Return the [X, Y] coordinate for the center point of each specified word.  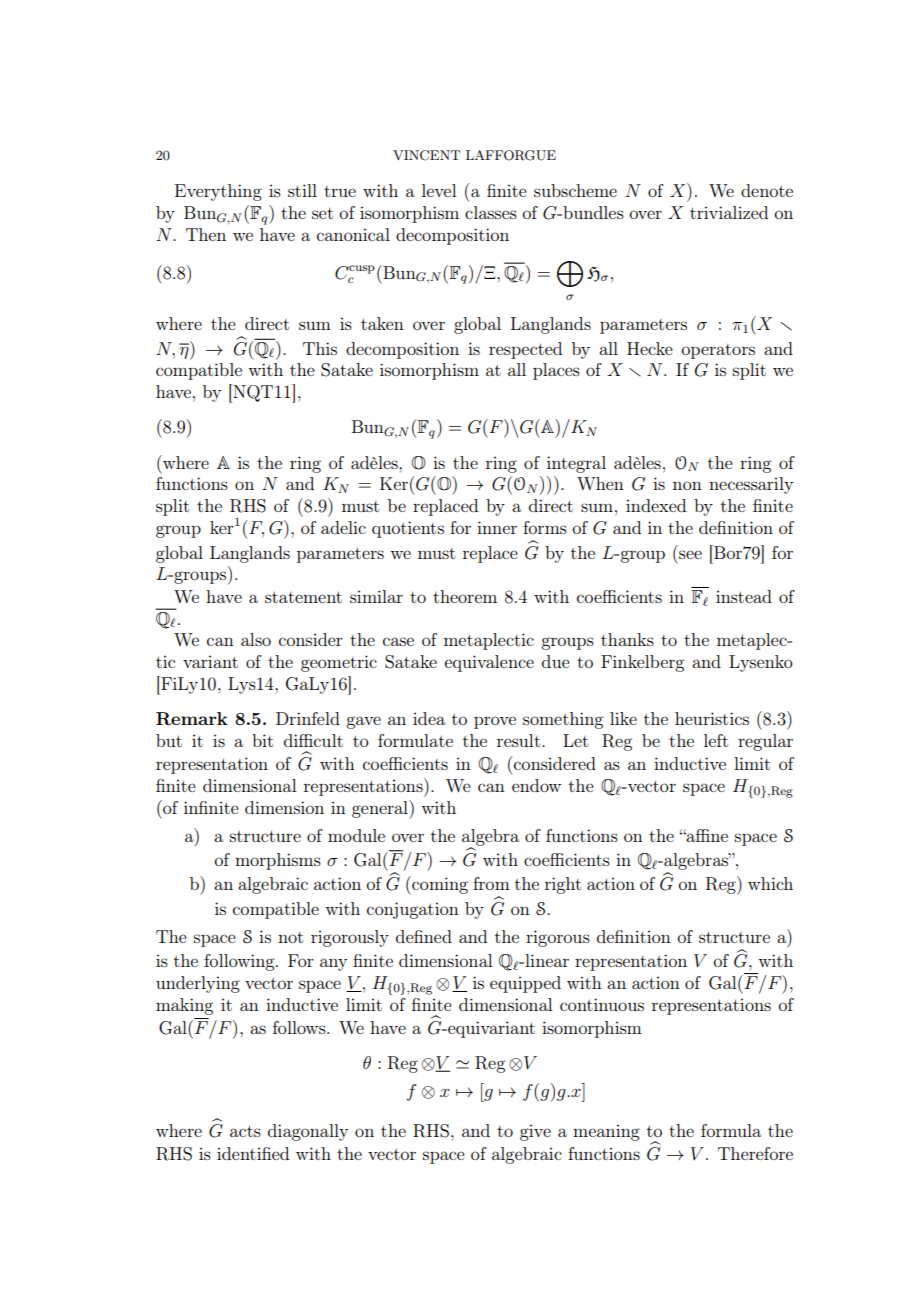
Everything [218, 192]
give [535, 1132]
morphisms [278, 861]
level [439, 190]
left [716, 740]
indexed [656, 505]
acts [245, 1131]
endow [536, 785]
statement [303, 597]
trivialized [729, 212]
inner [497, 527]
